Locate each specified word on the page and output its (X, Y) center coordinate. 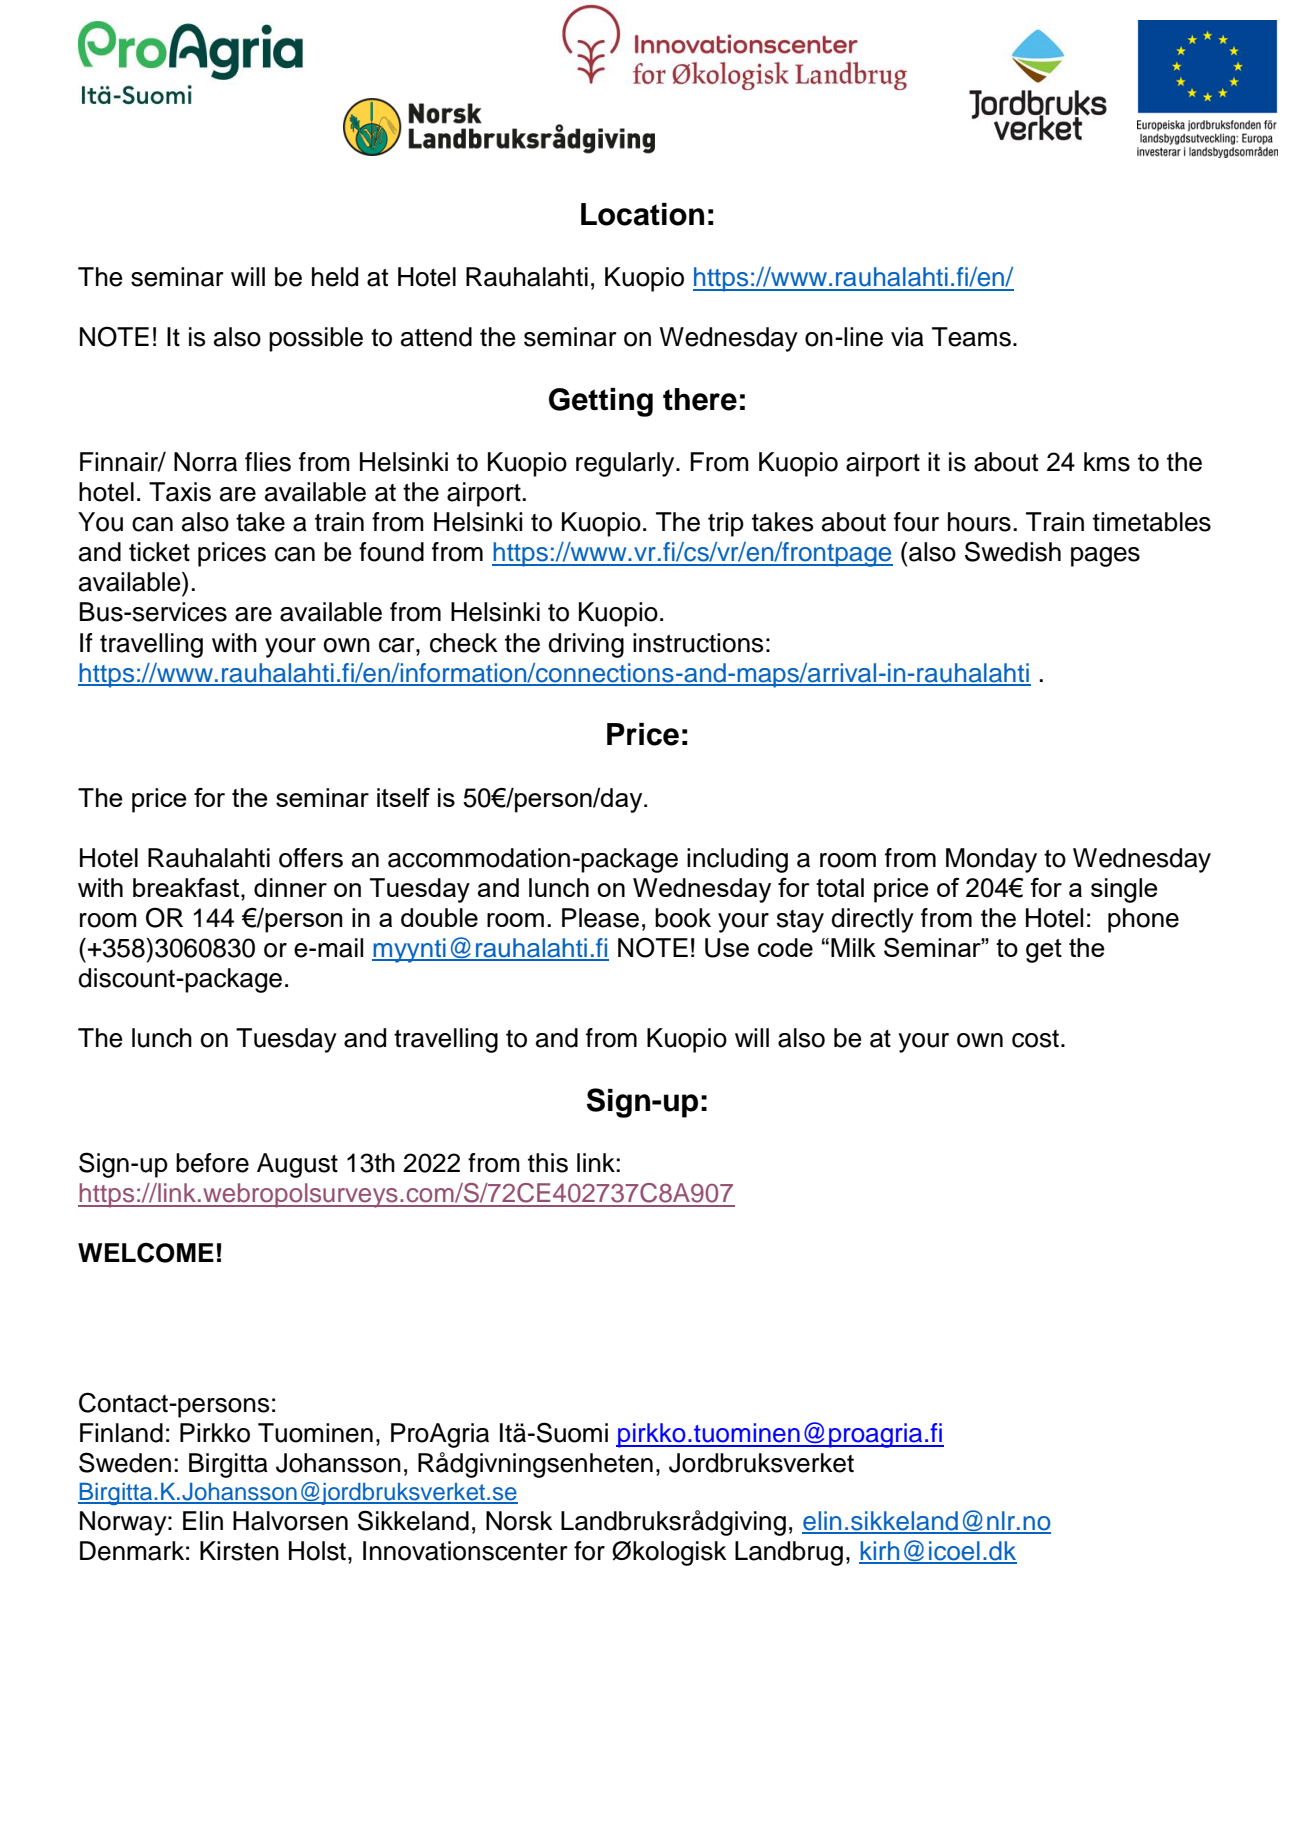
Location (642, 214)
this (548, 1163)
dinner (290, 887)
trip (726, 524)
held (335, 277)
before (212, 1163)
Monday (991, 860)
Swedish (1013, 551)
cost (1035, 1039)
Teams (971, 337)
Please (600, 918)
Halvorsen (290, 1521)
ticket (159, 552)
